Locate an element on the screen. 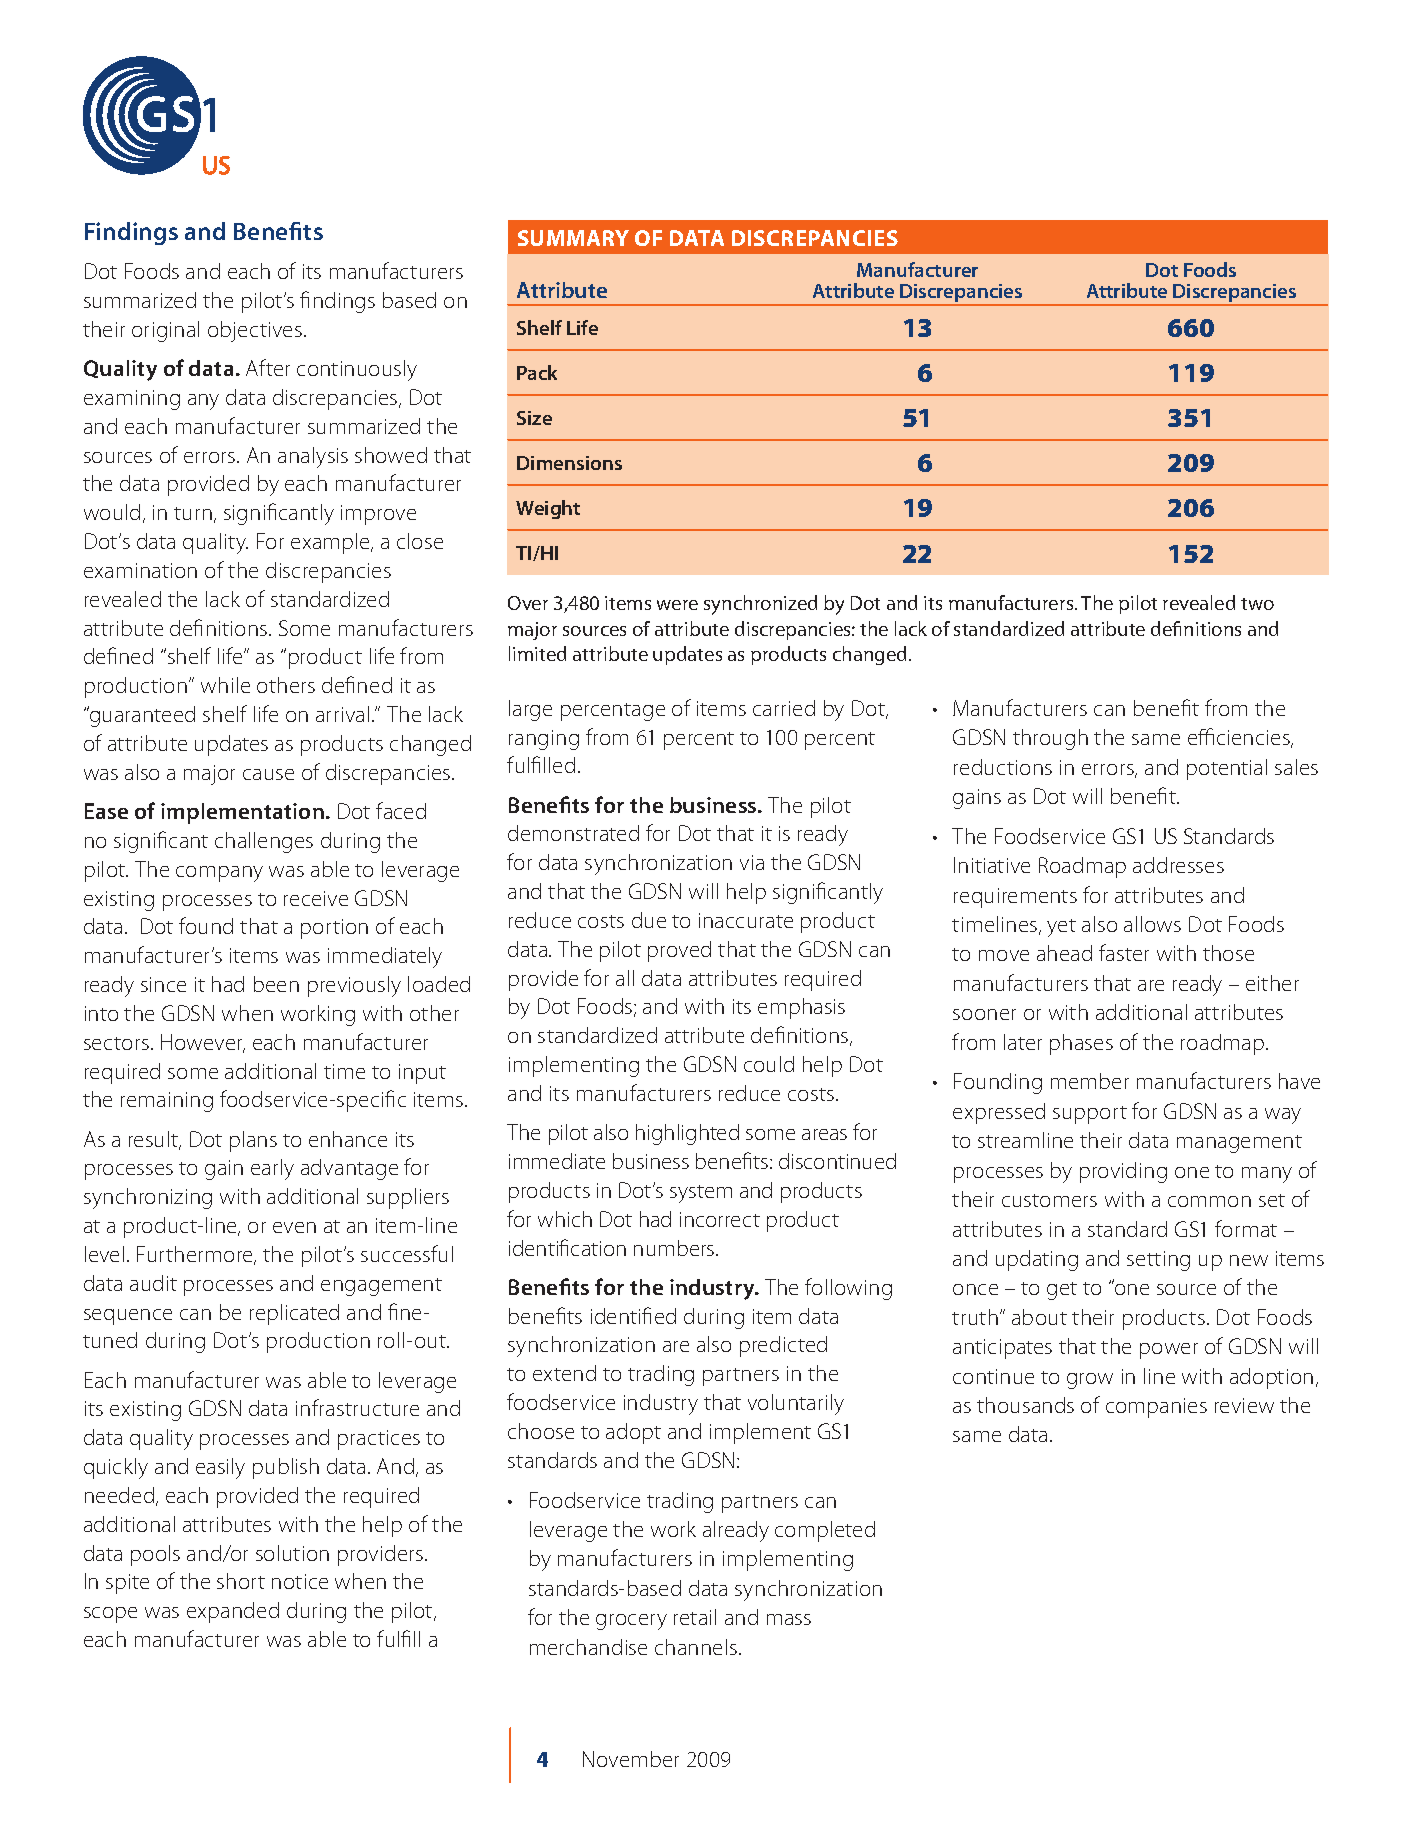 The height and width of the screenshot is (1827, 1412). were is located at coordinates (677, 605).
